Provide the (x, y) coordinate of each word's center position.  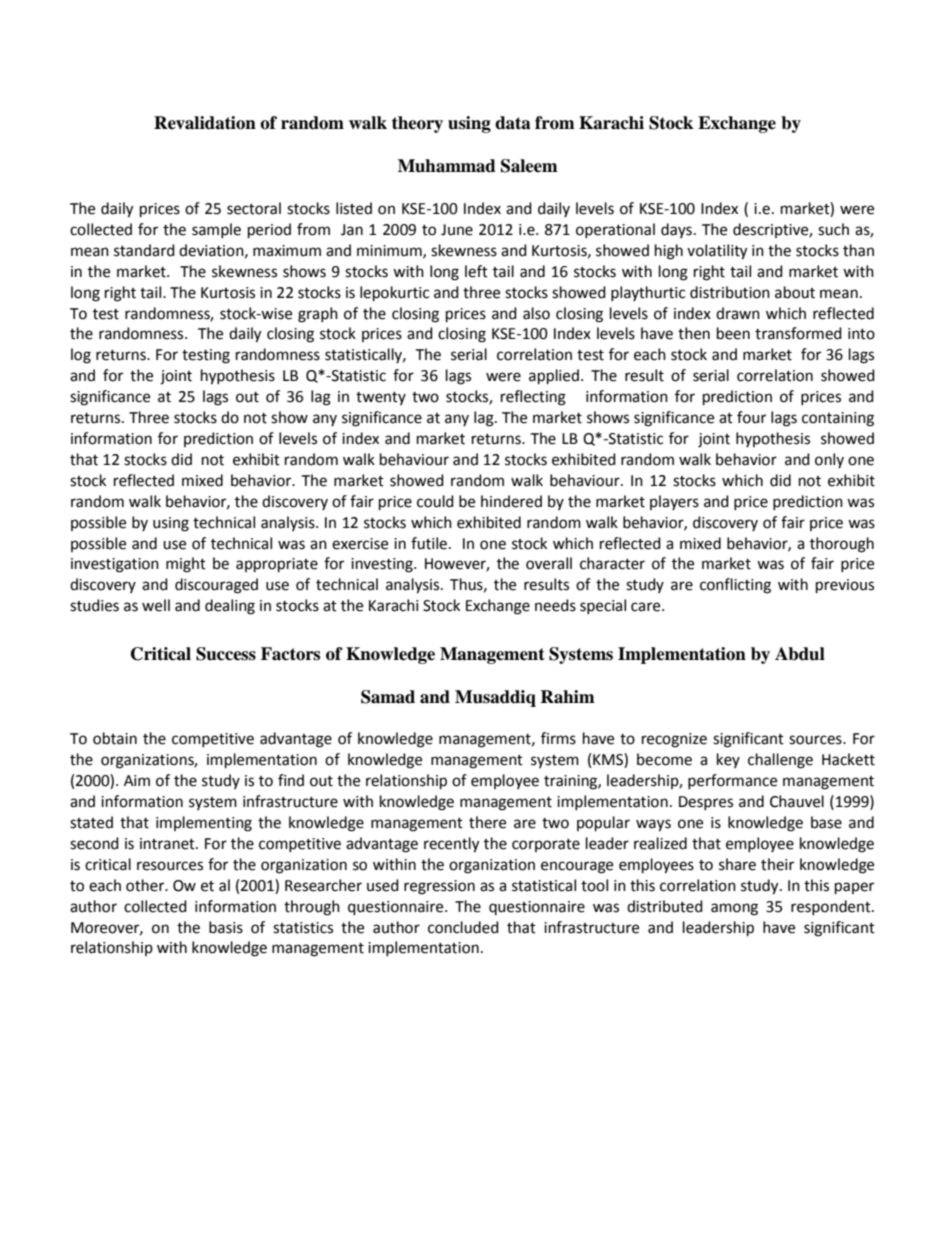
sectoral (254, 208)
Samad (388, 697)
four (751, 417)
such (833, 229)
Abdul (800, 654)
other (146, 885)
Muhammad (447, 166)
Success (226, 654)
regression (439, 887)
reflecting (533, 398)
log (81, 356)
